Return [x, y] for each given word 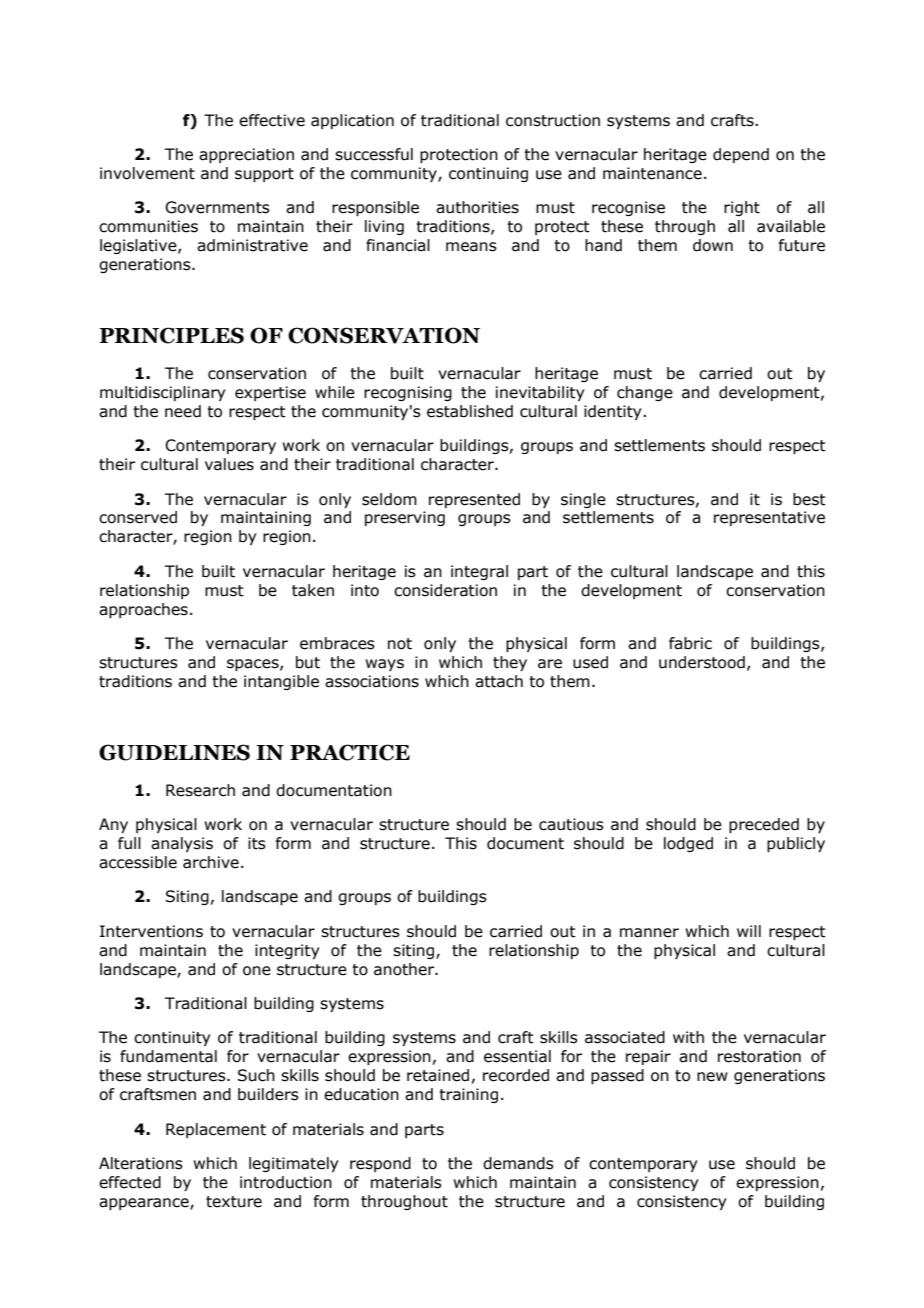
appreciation [246, 155]
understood [702, 662]
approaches [143, 610]
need [183, 411]
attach [499, 681]
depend [741, 155]
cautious [571, 824]
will [749, 931]
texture [234, 1202]
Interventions [151, 931]
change [645, 393]
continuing [488, 174]
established [470, 411]
